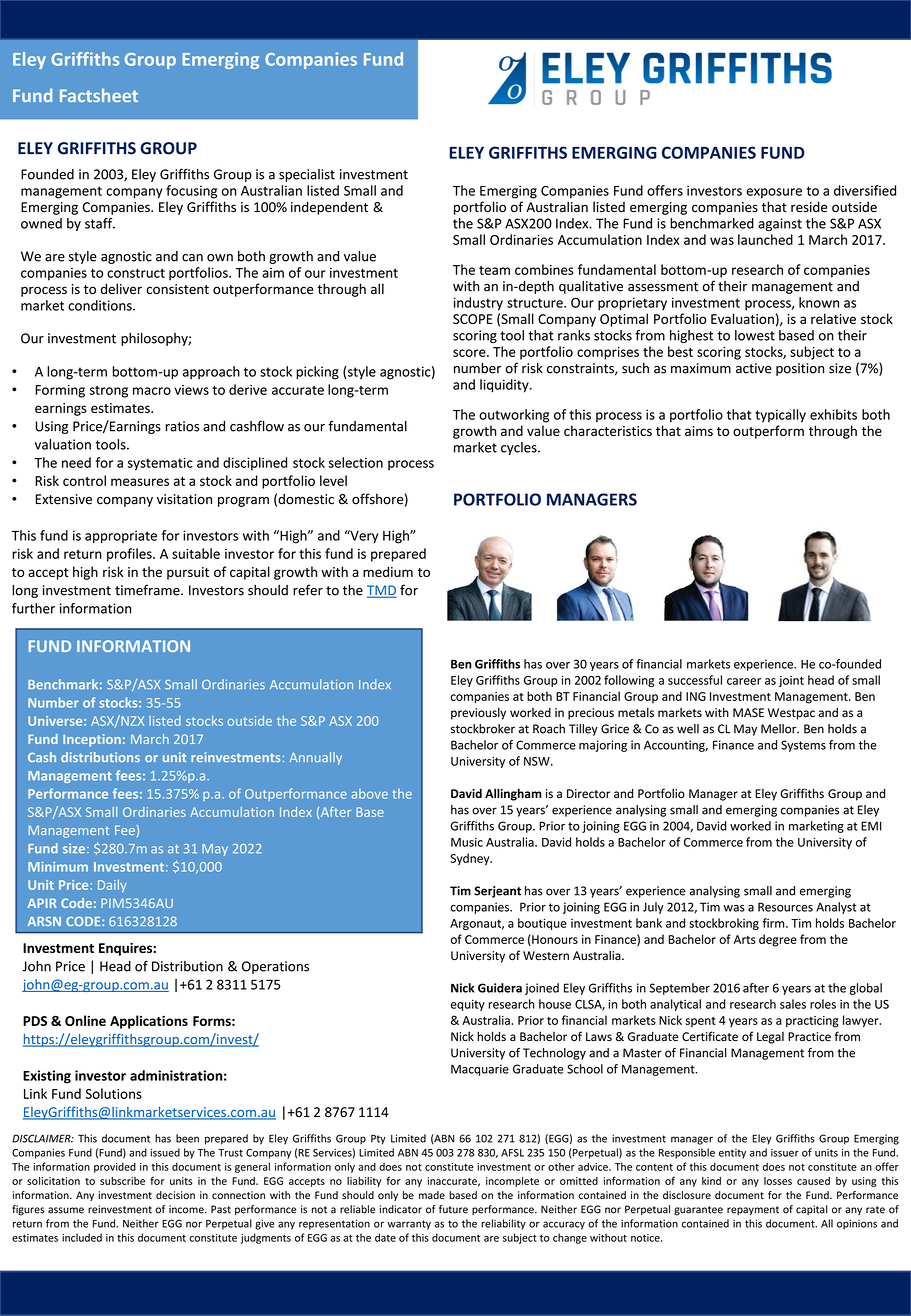 This screenshot has width=911, height=1316. What do you see at coordinates (100, 223) in the screenshot?
I see `staff` at bounding box center [100, 223].
